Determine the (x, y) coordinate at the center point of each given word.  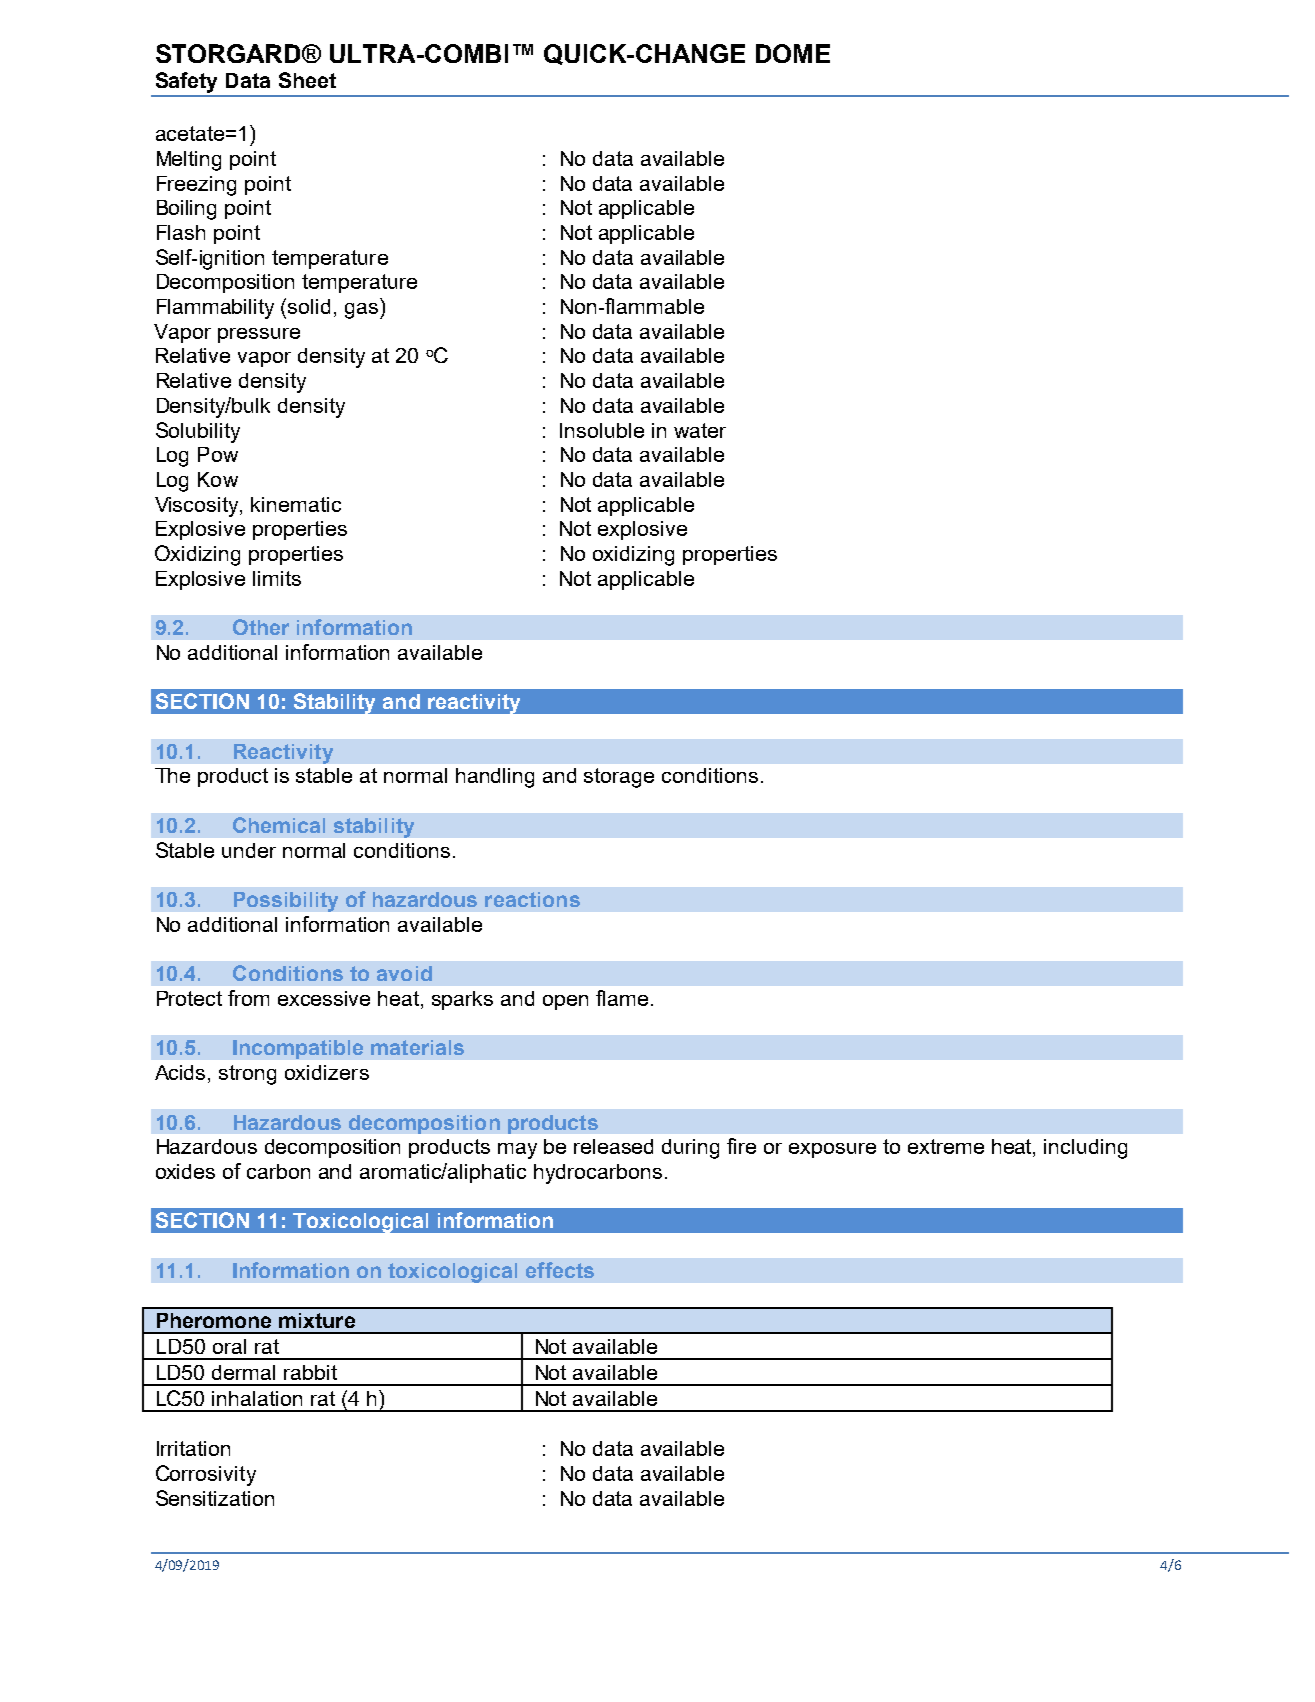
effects (560, 1270)
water (700, 430)
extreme (946, 1146)
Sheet (307, 80)
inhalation (257, 1398)
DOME (793, 53)
